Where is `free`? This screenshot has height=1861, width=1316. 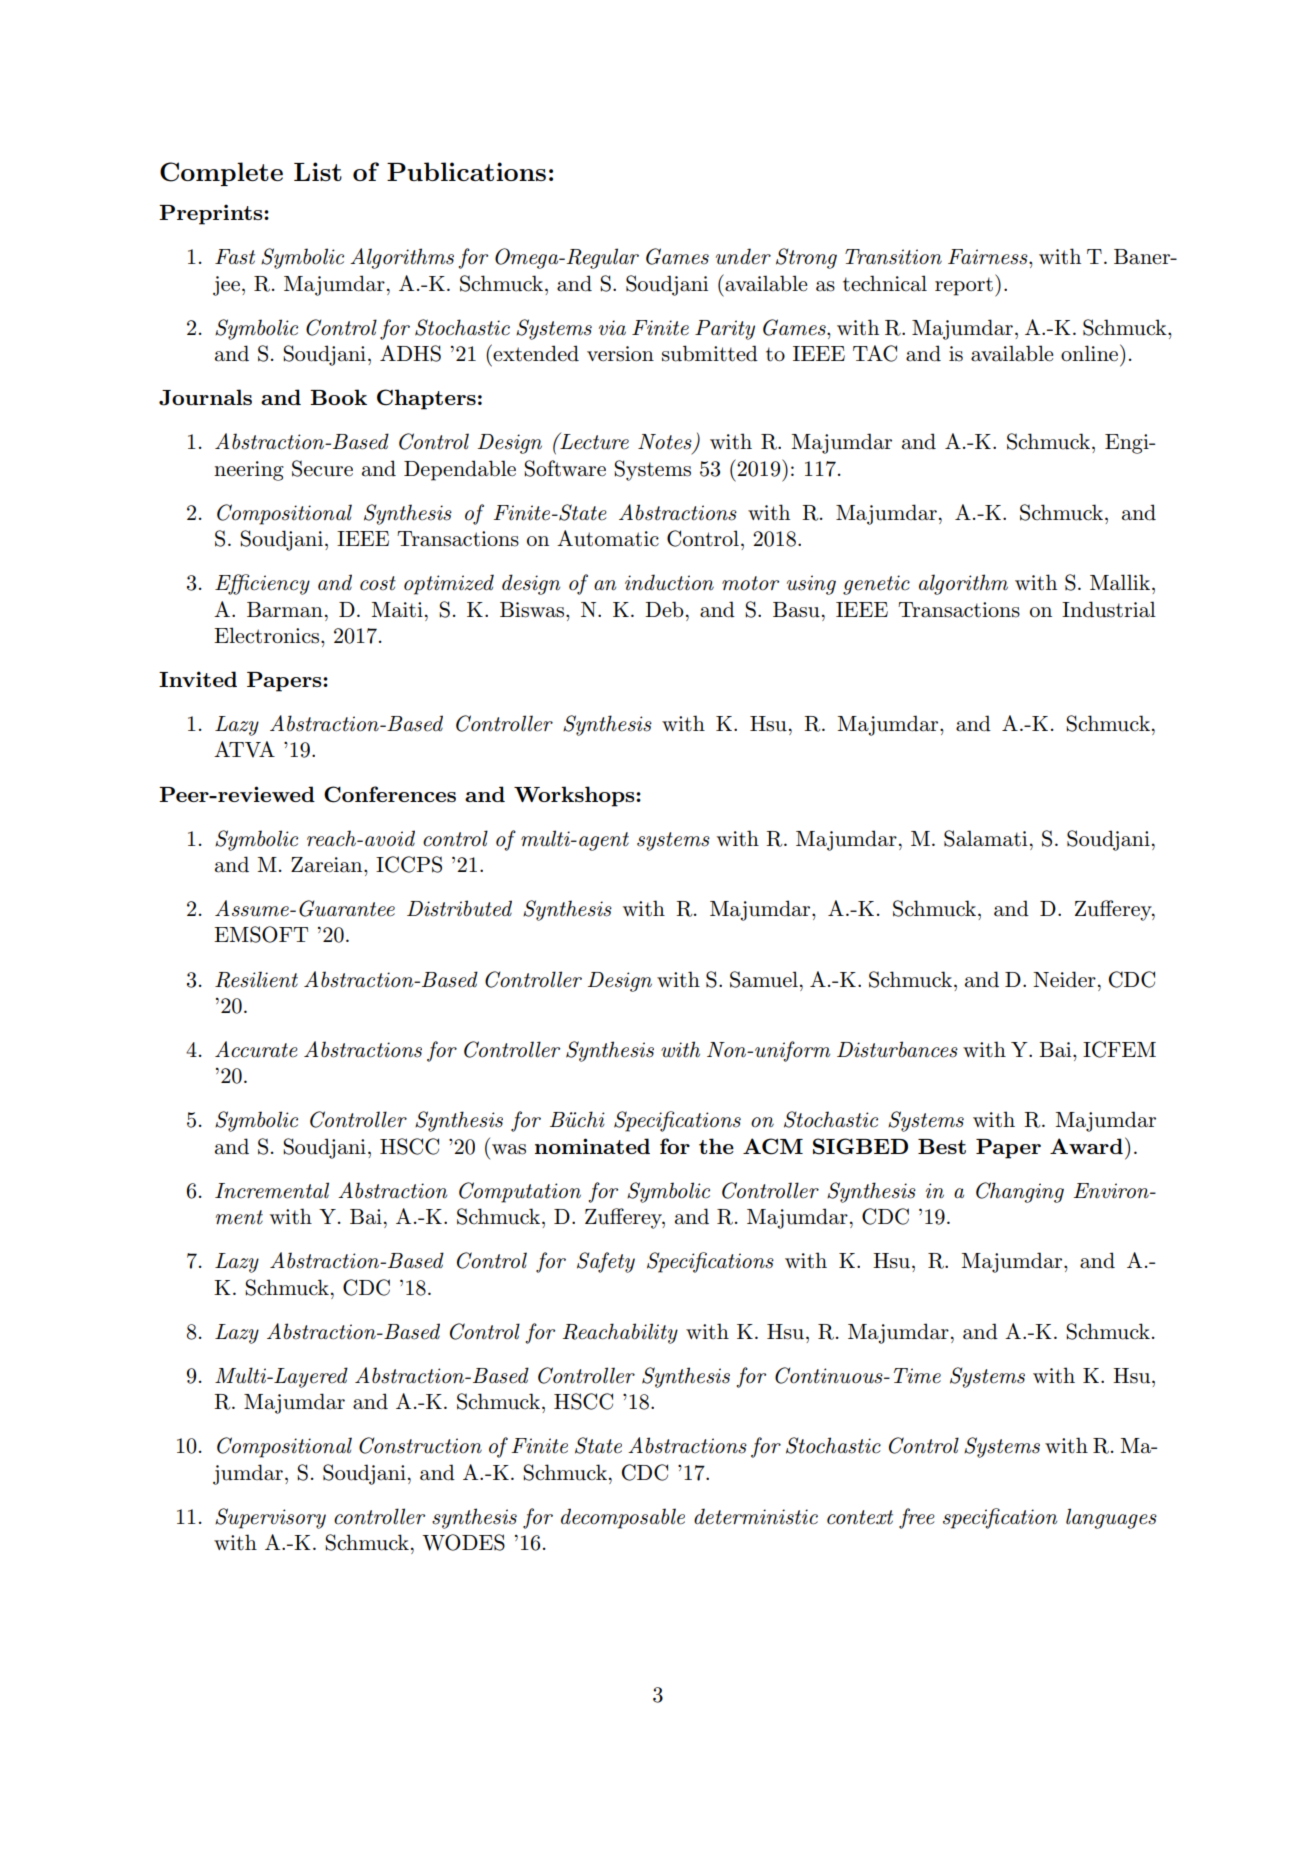 free is located at coordinates (917, 1518).
